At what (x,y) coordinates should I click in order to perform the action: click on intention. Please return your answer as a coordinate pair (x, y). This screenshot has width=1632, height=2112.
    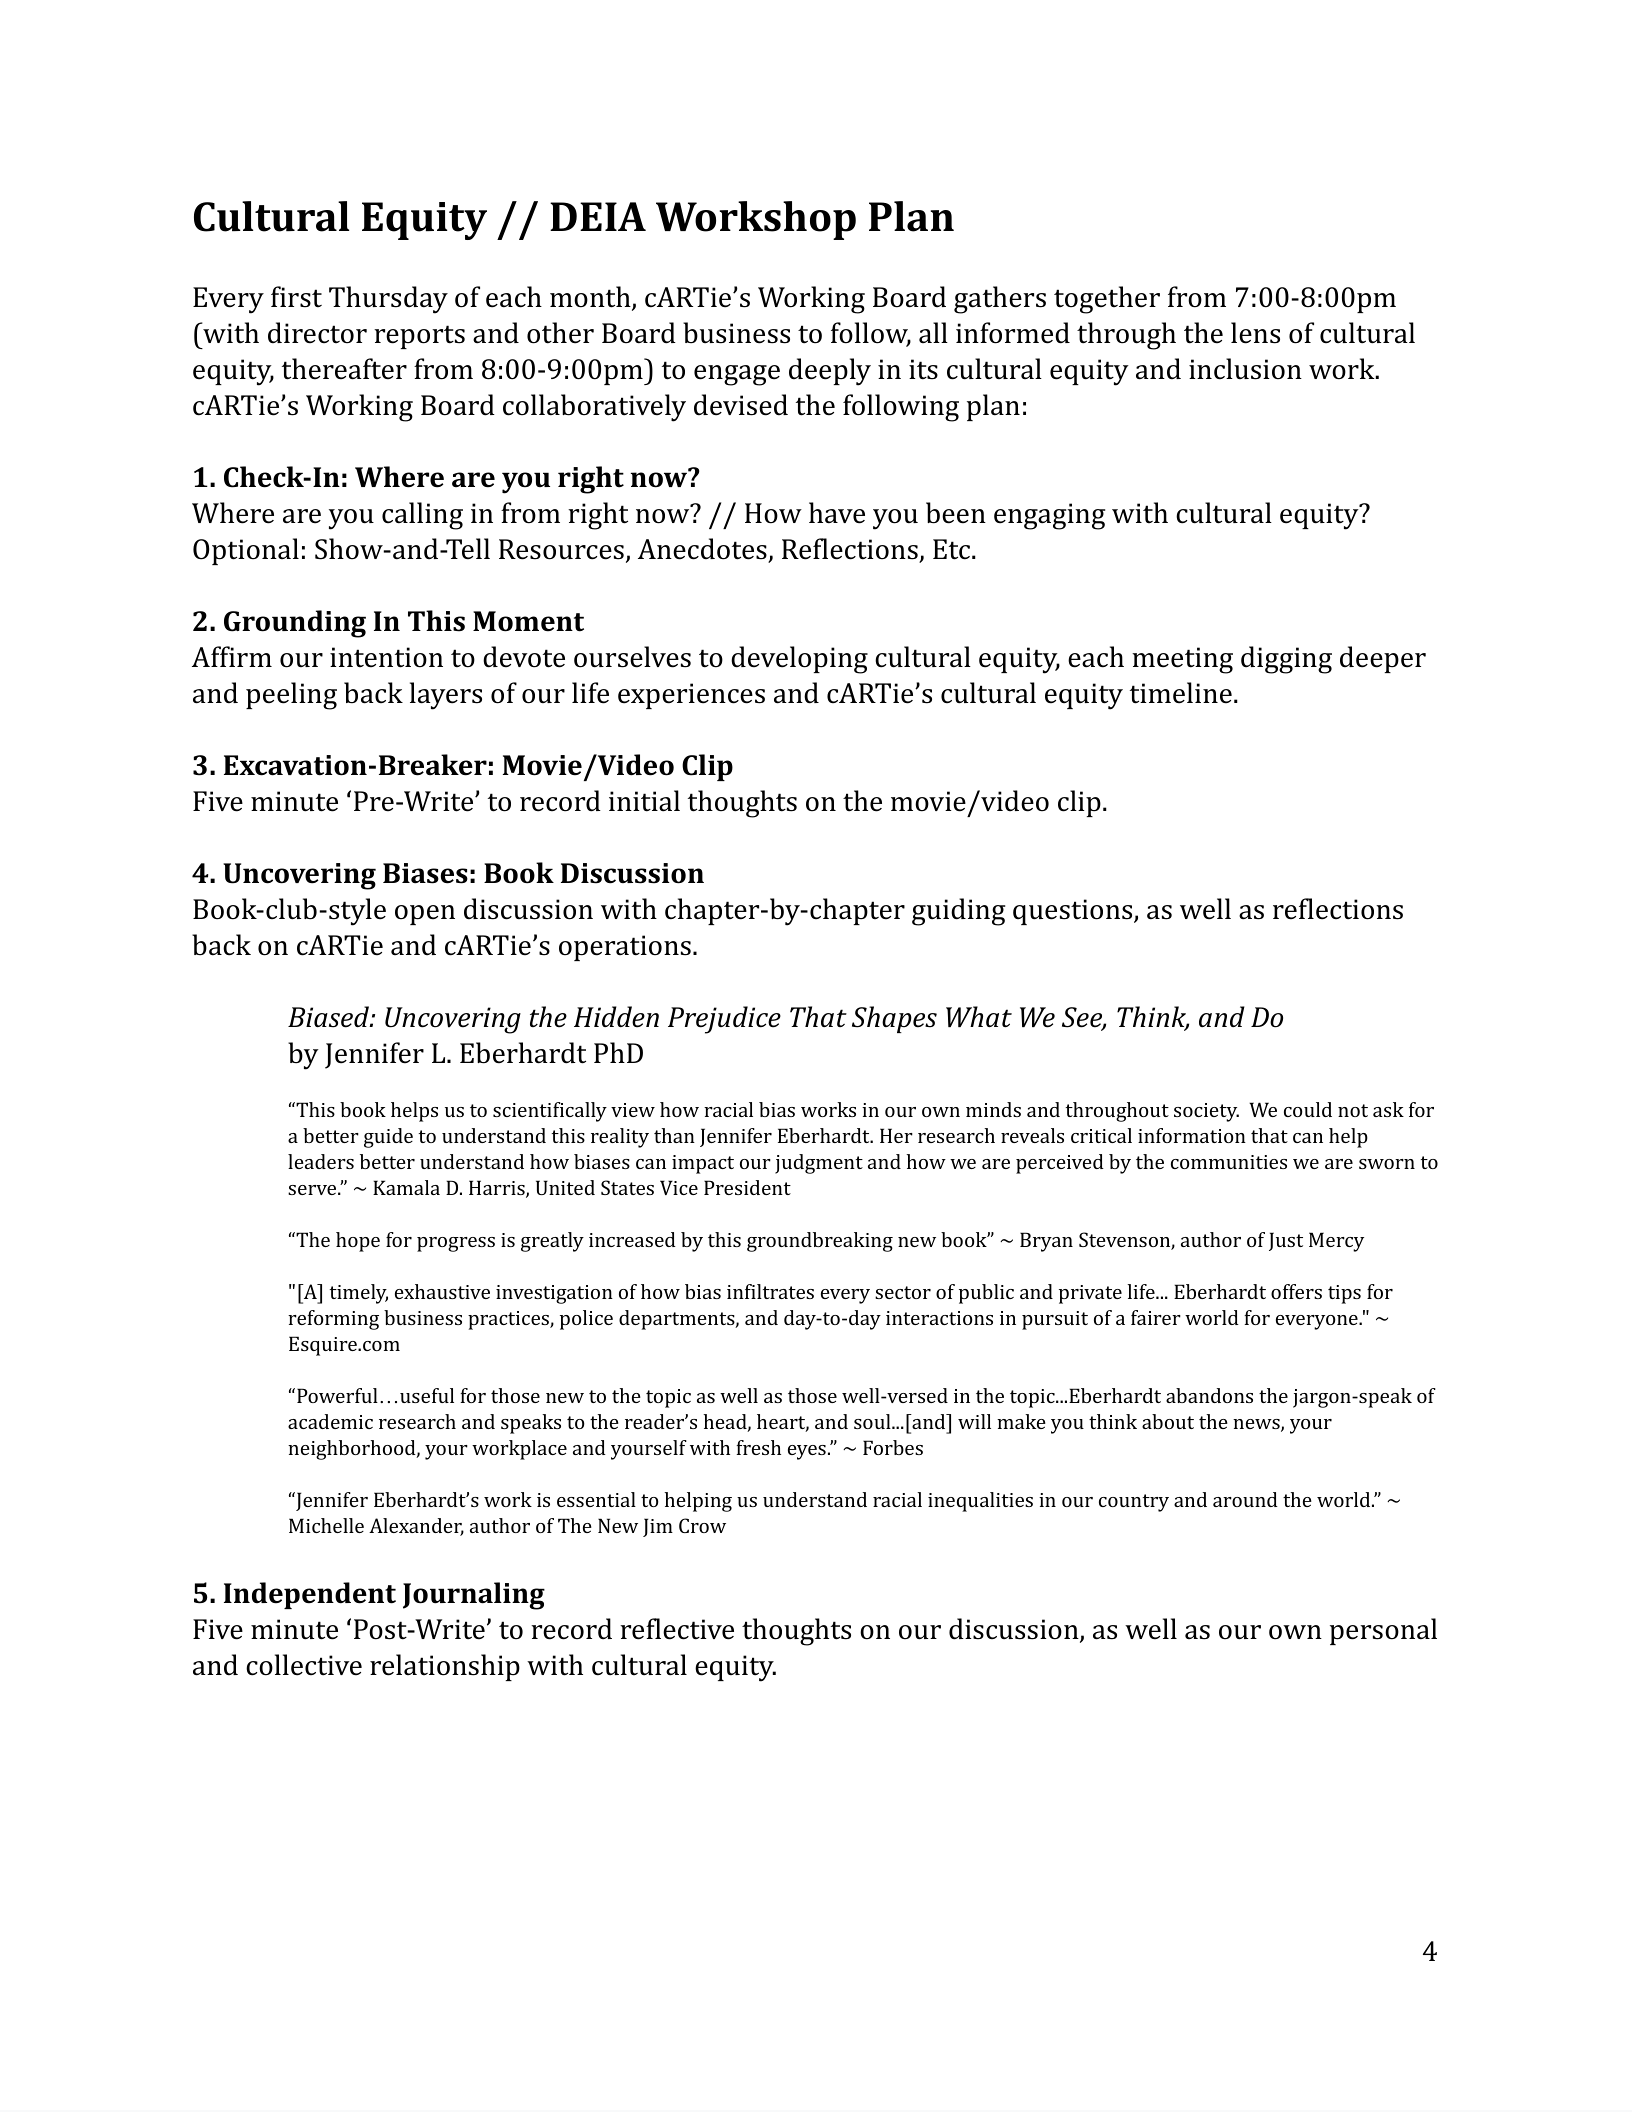
    Looking at the image, I should click on (386, 657).
